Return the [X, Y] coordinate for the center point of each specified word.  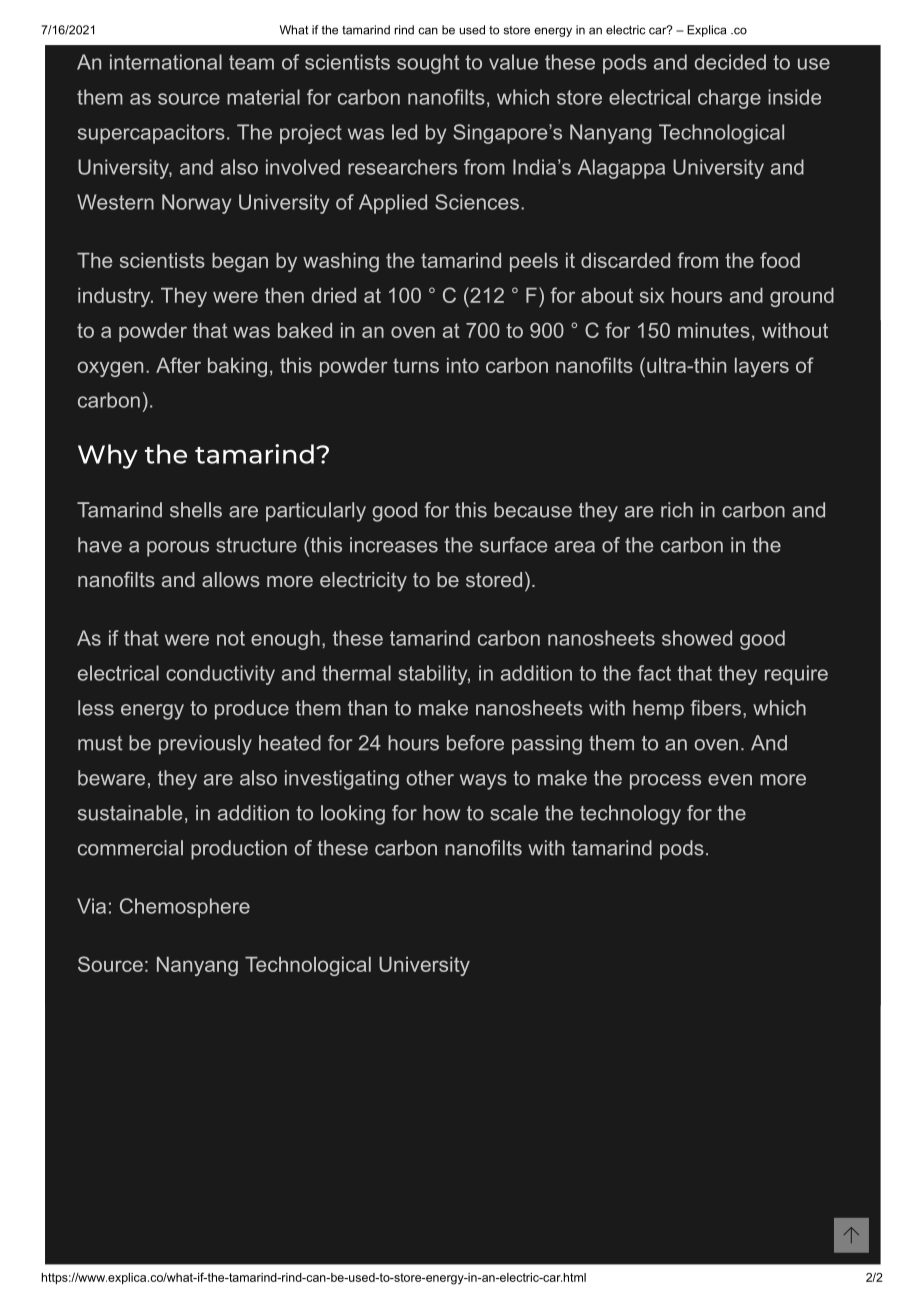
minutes [714, 330]
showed [697, 638]
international [166, 62]
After [178, 365]
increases [394, 545]
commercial [130, 848]
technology [630, 815]
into [463, 365]
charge [729, 99]
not [231, 638]
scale [514, 813]
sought [428, 64]
